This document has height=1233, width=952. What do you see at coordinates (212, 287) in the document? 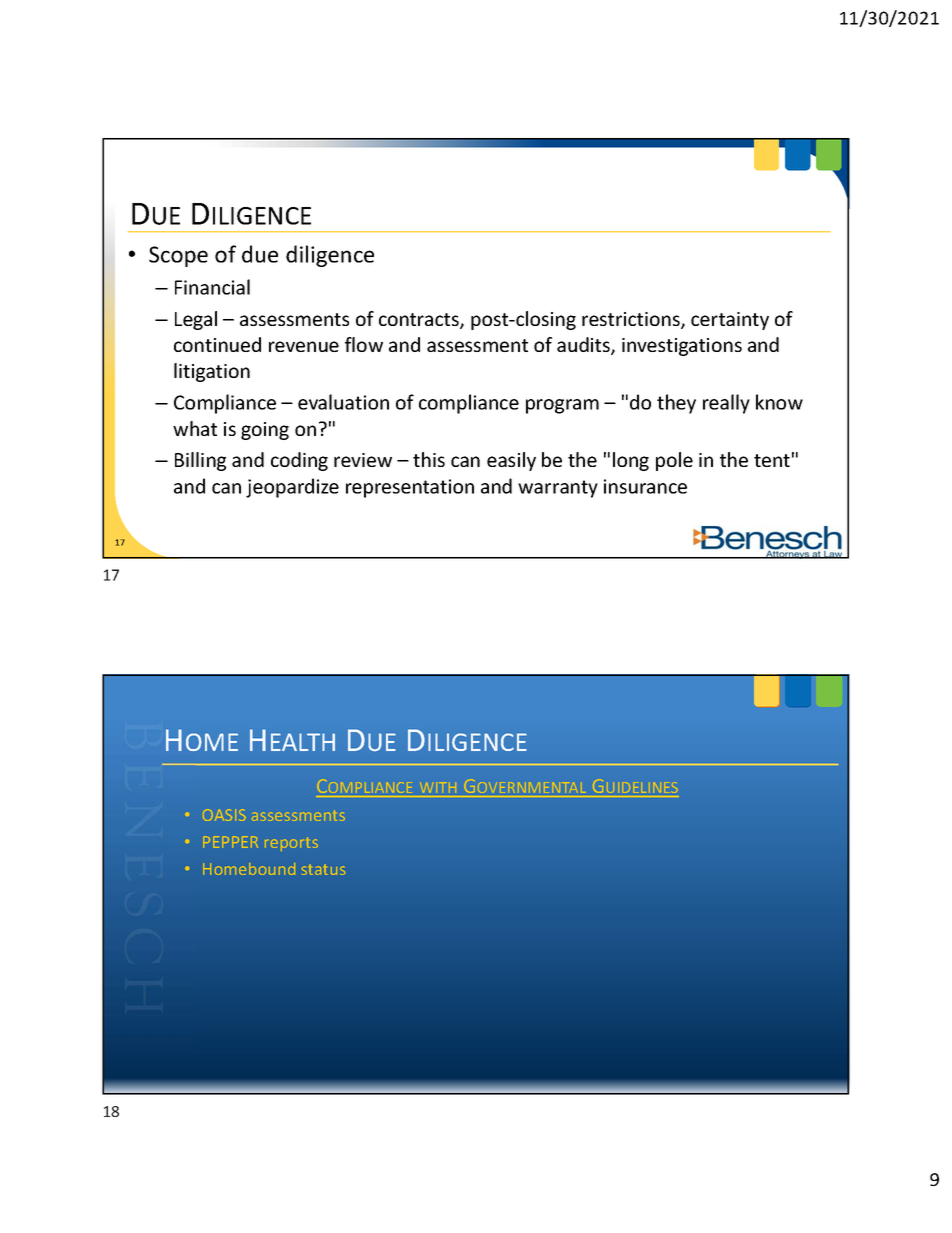
I see `Financial` at bounding box center [212, 287].
